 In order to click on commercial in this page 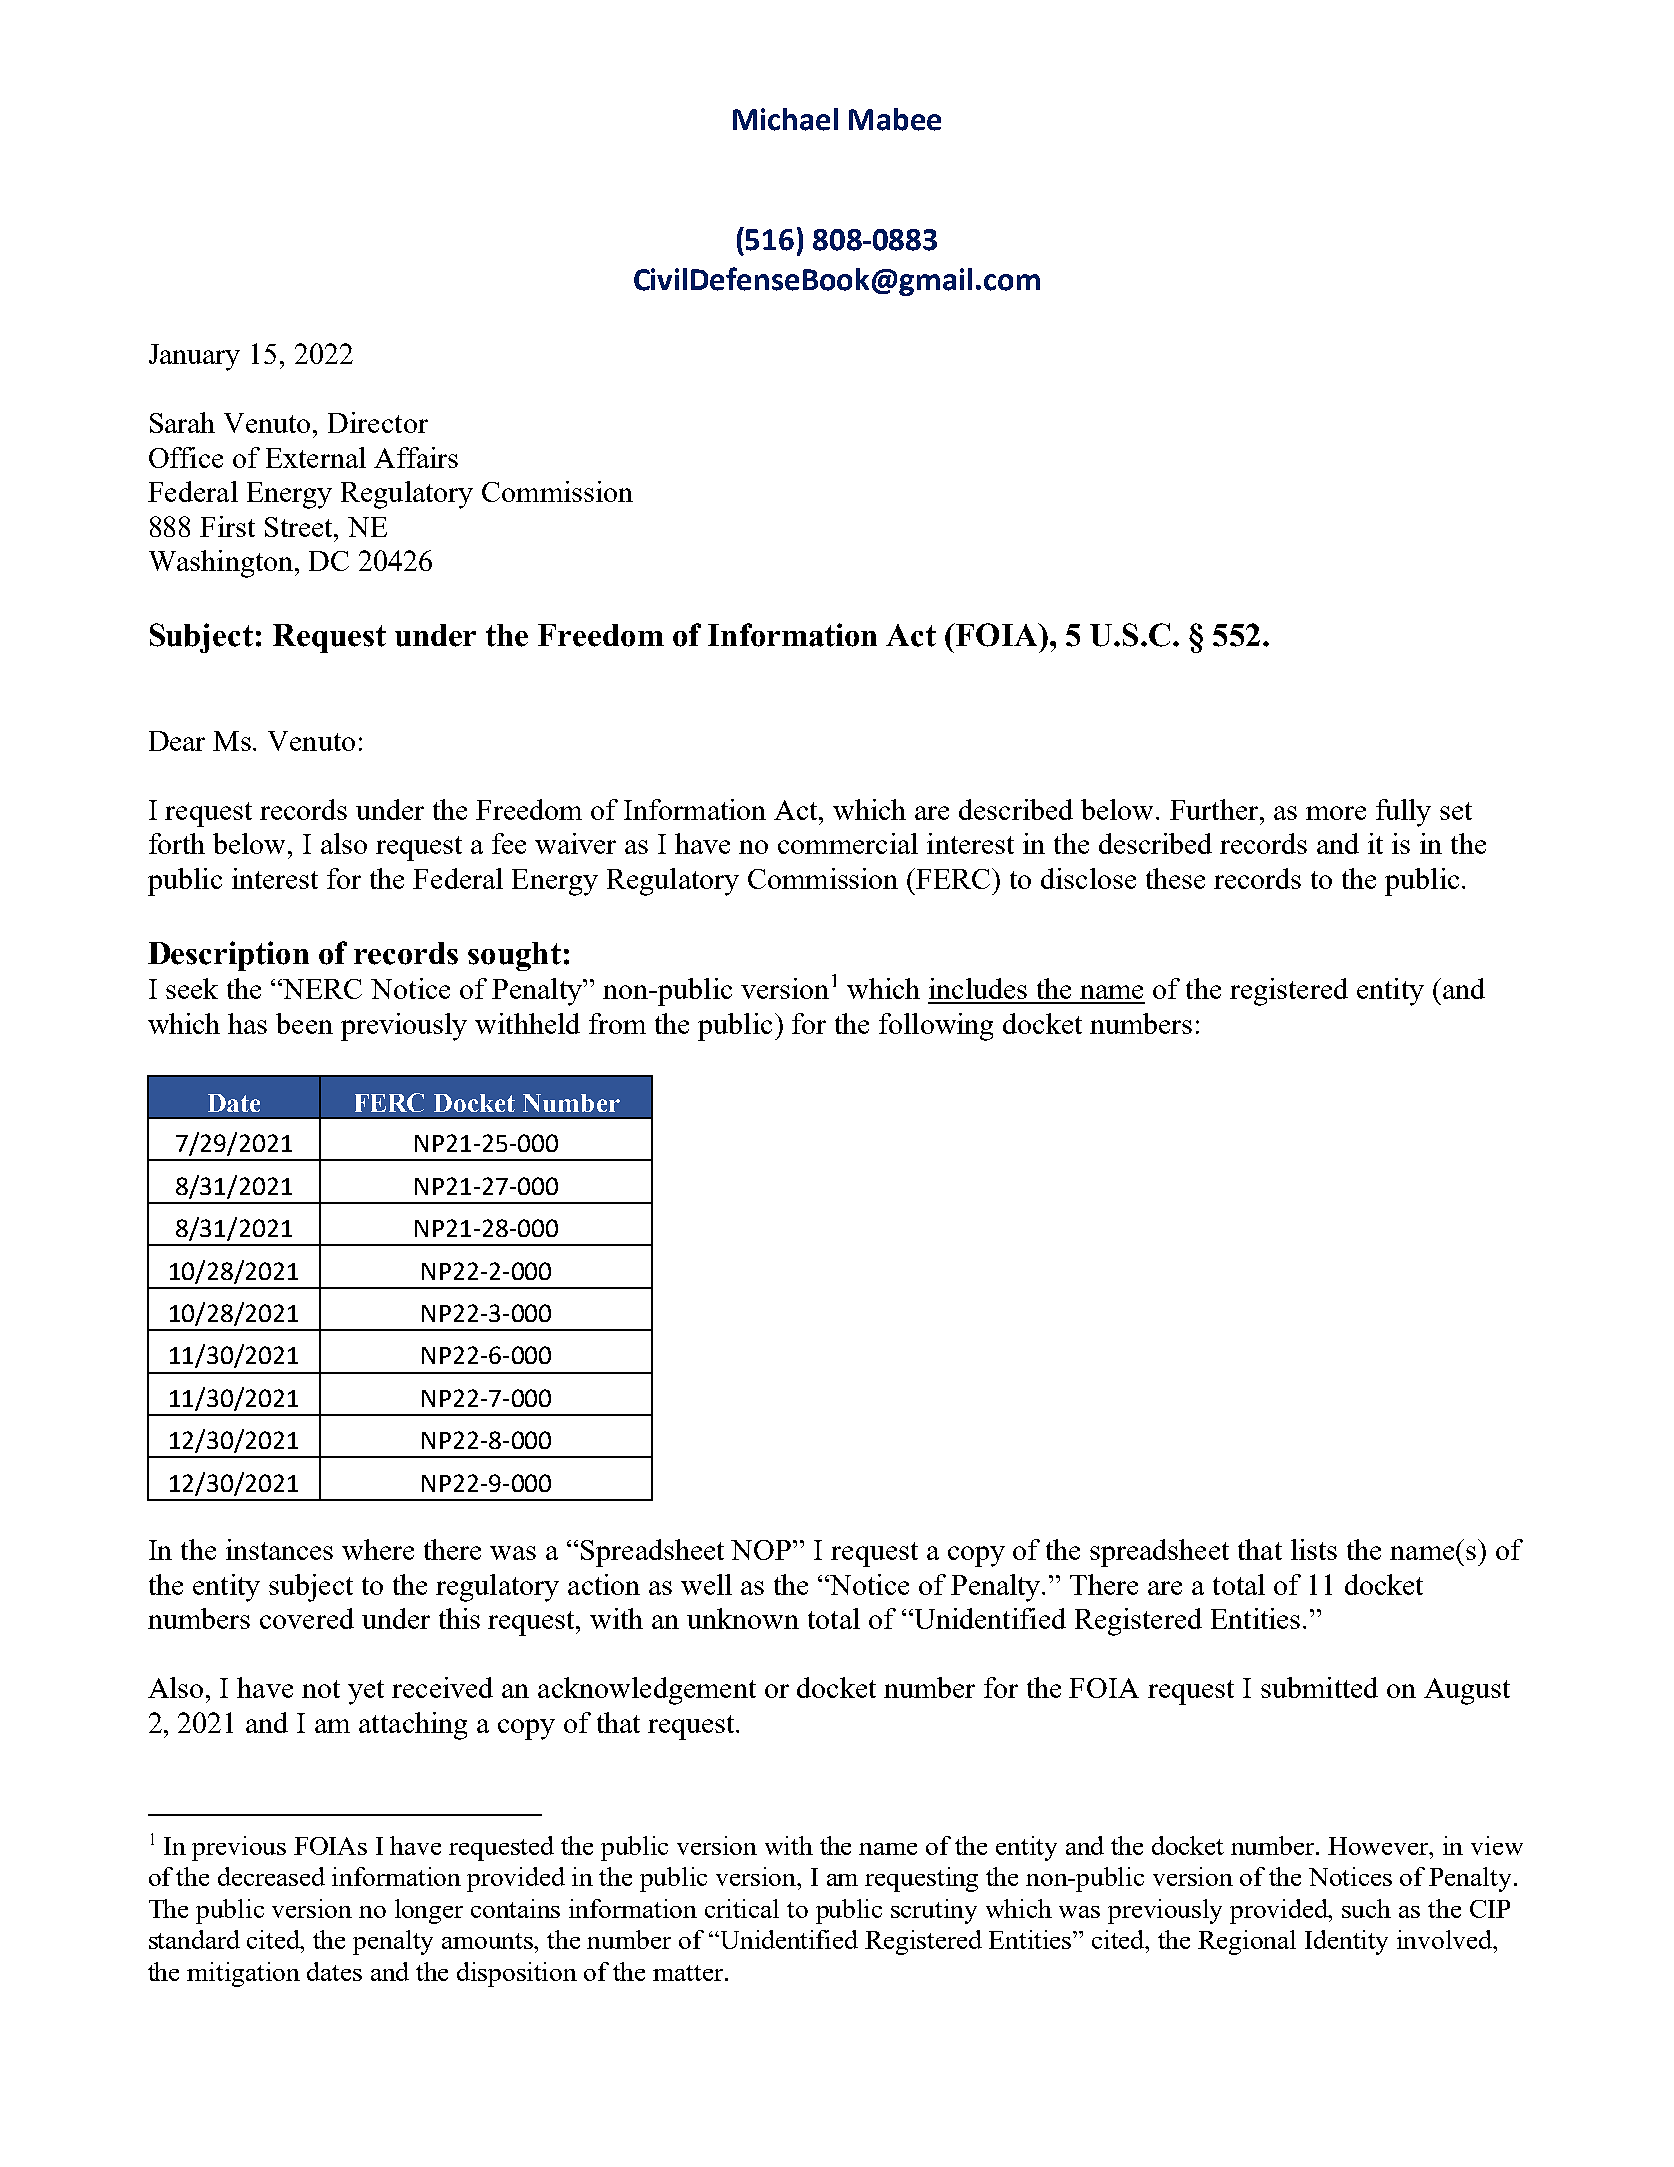, I will do `click(848, 843)`.
